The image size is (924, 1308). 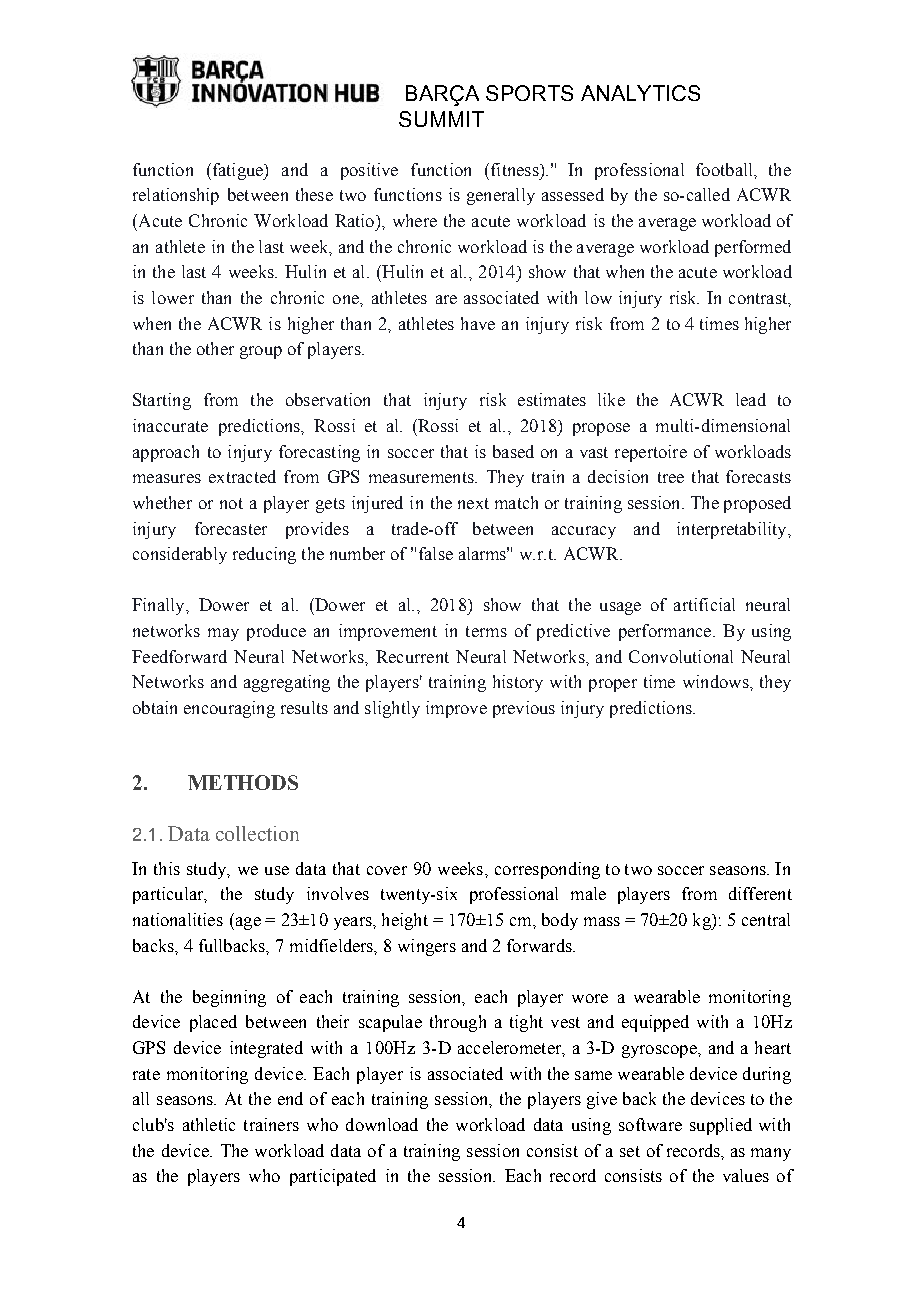 What do you see at coordinates (725, 169) in the page?
I see `football` at bounding box center [725, 169].
